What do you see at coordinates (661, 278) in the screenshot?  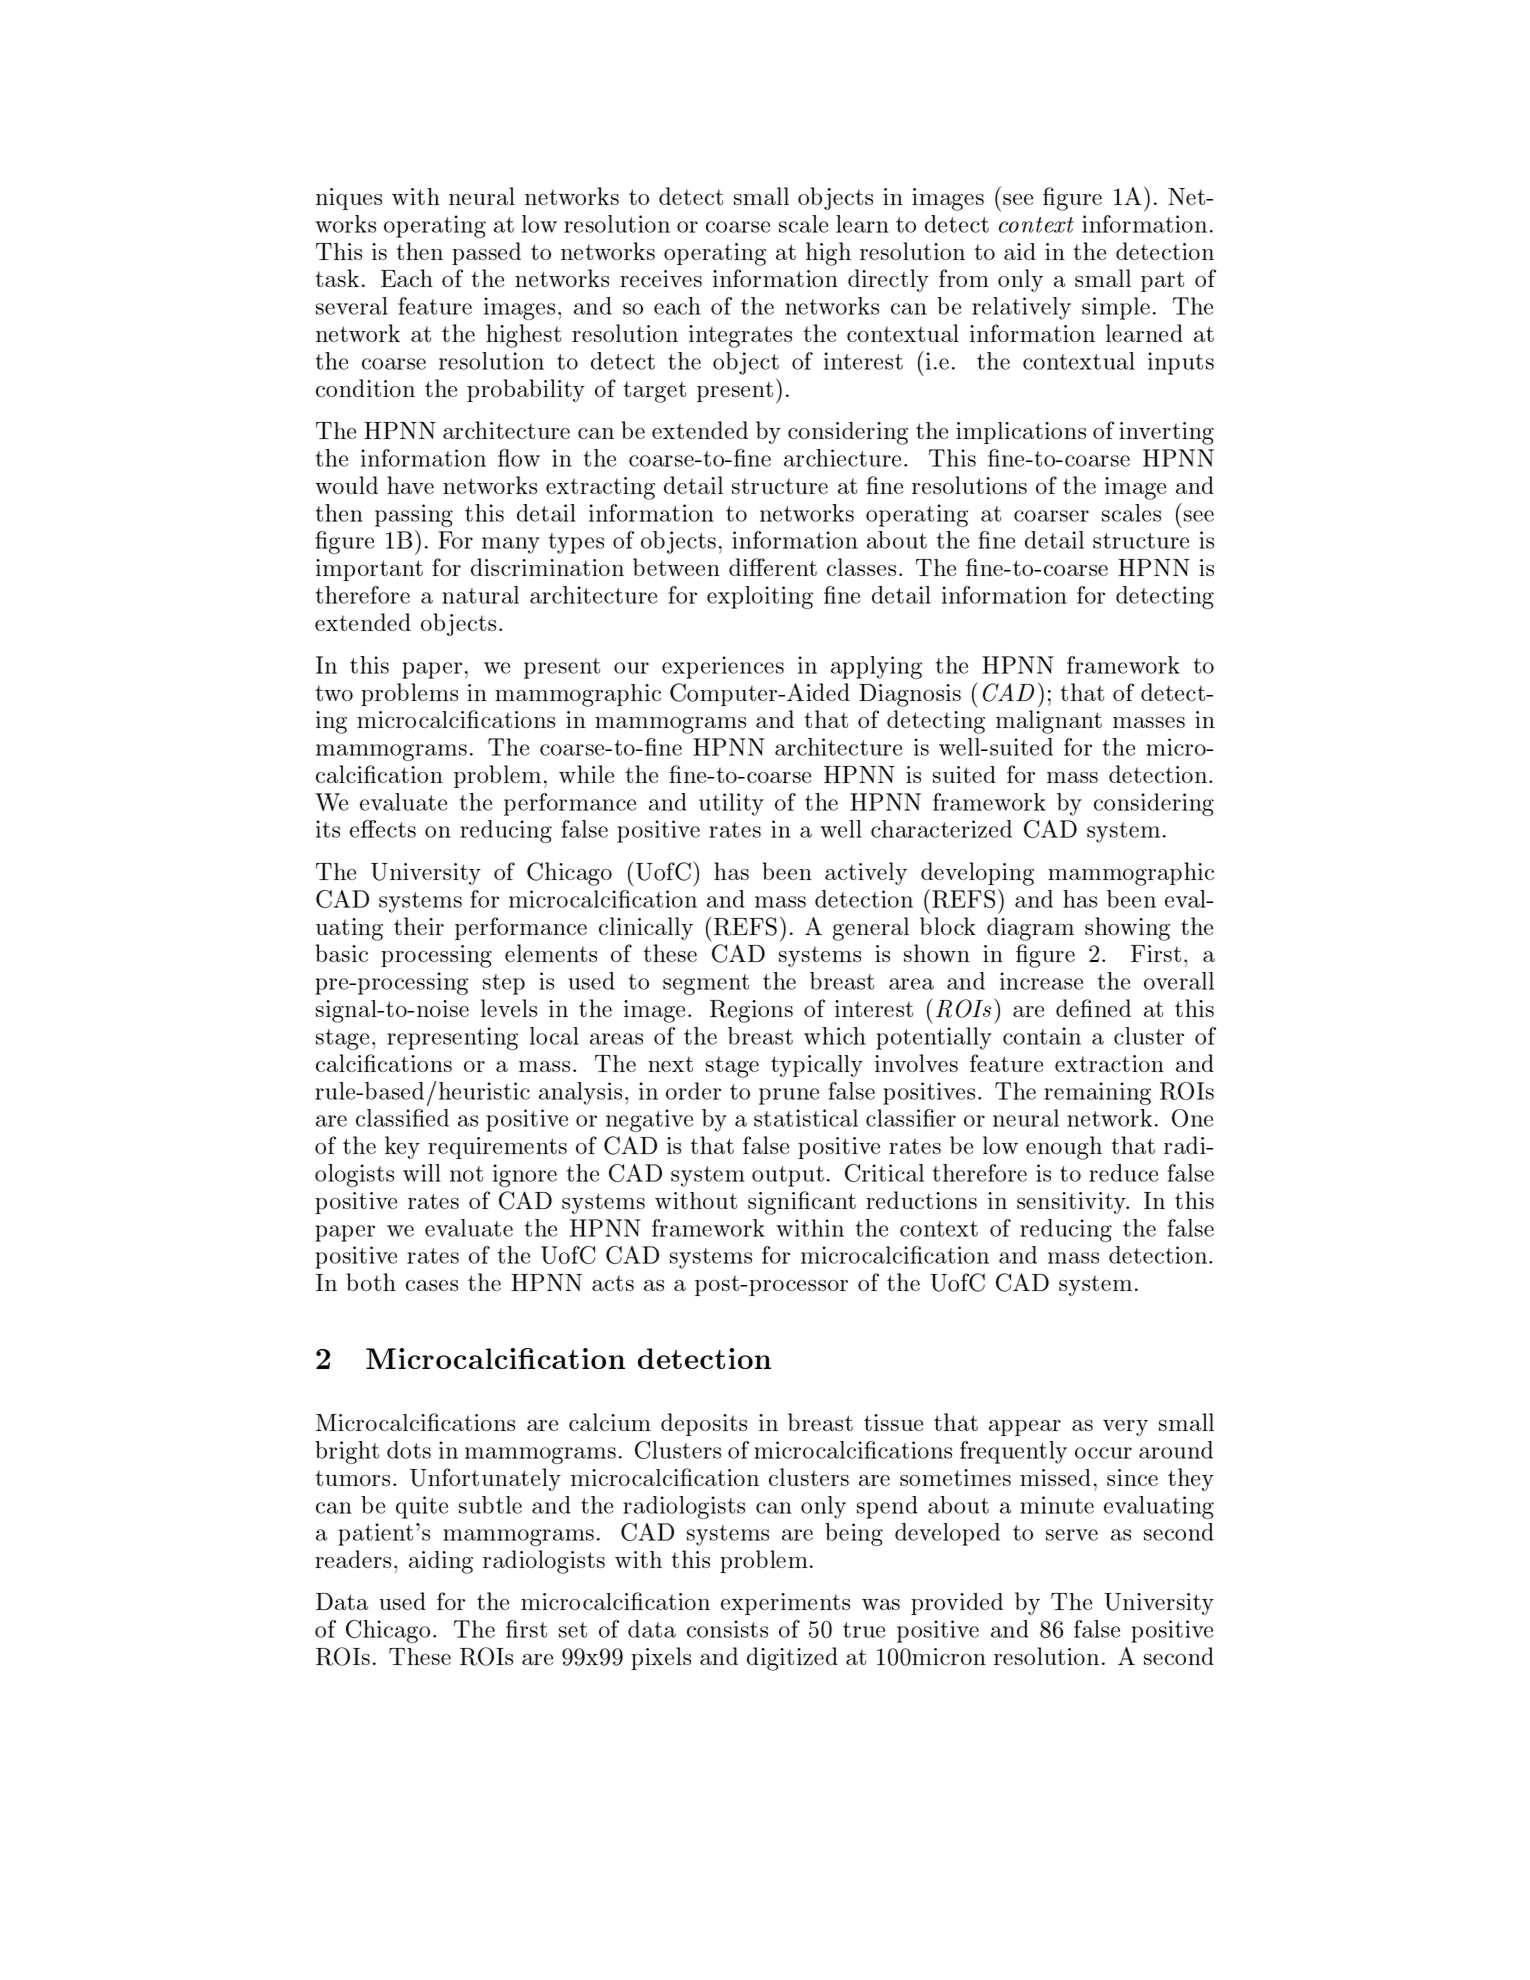 I see `receives` at bounding box center [661, 278].
